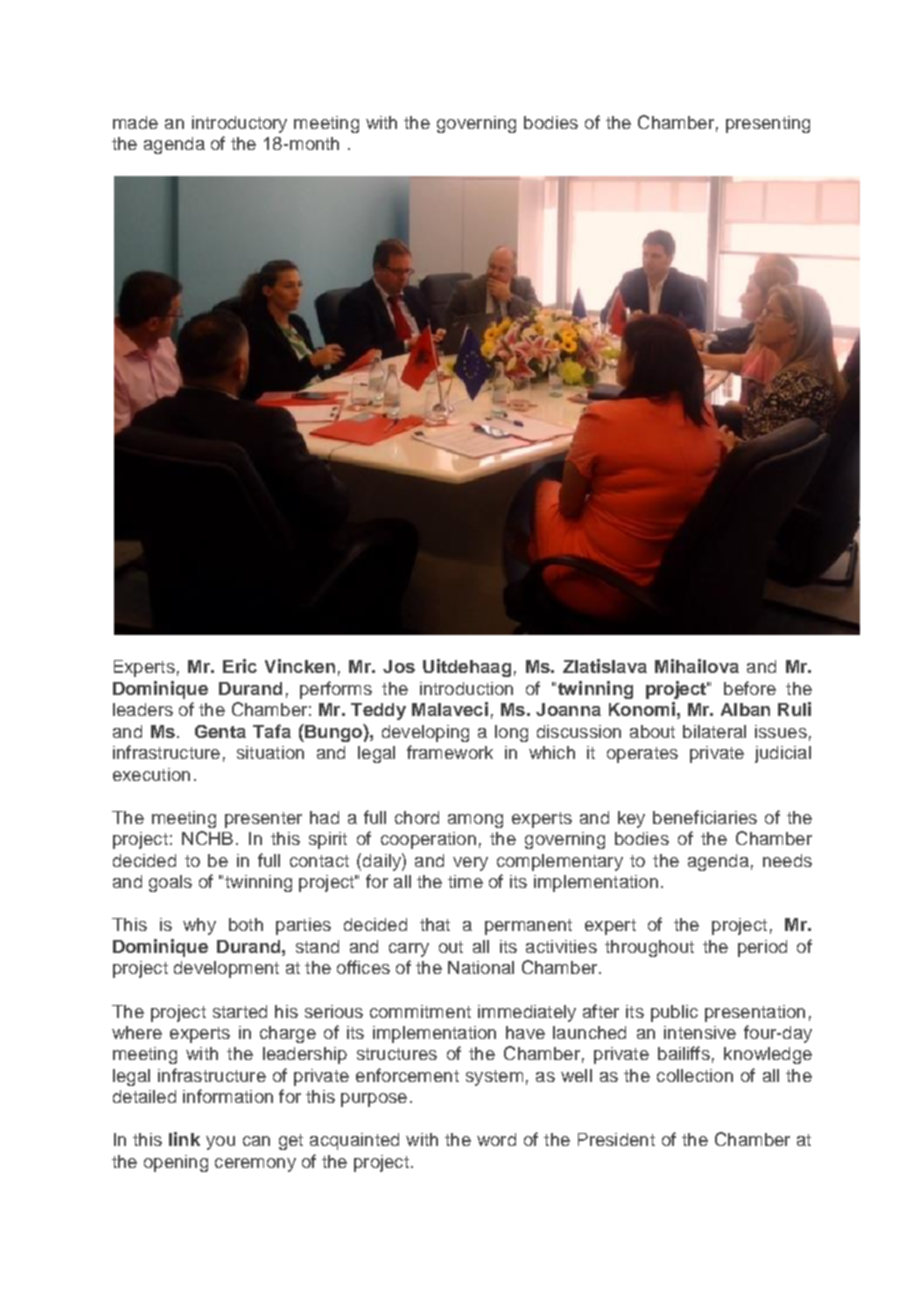  Describe the element at coordinates (465, 881) in the screenshot. I see `time` at that location.
